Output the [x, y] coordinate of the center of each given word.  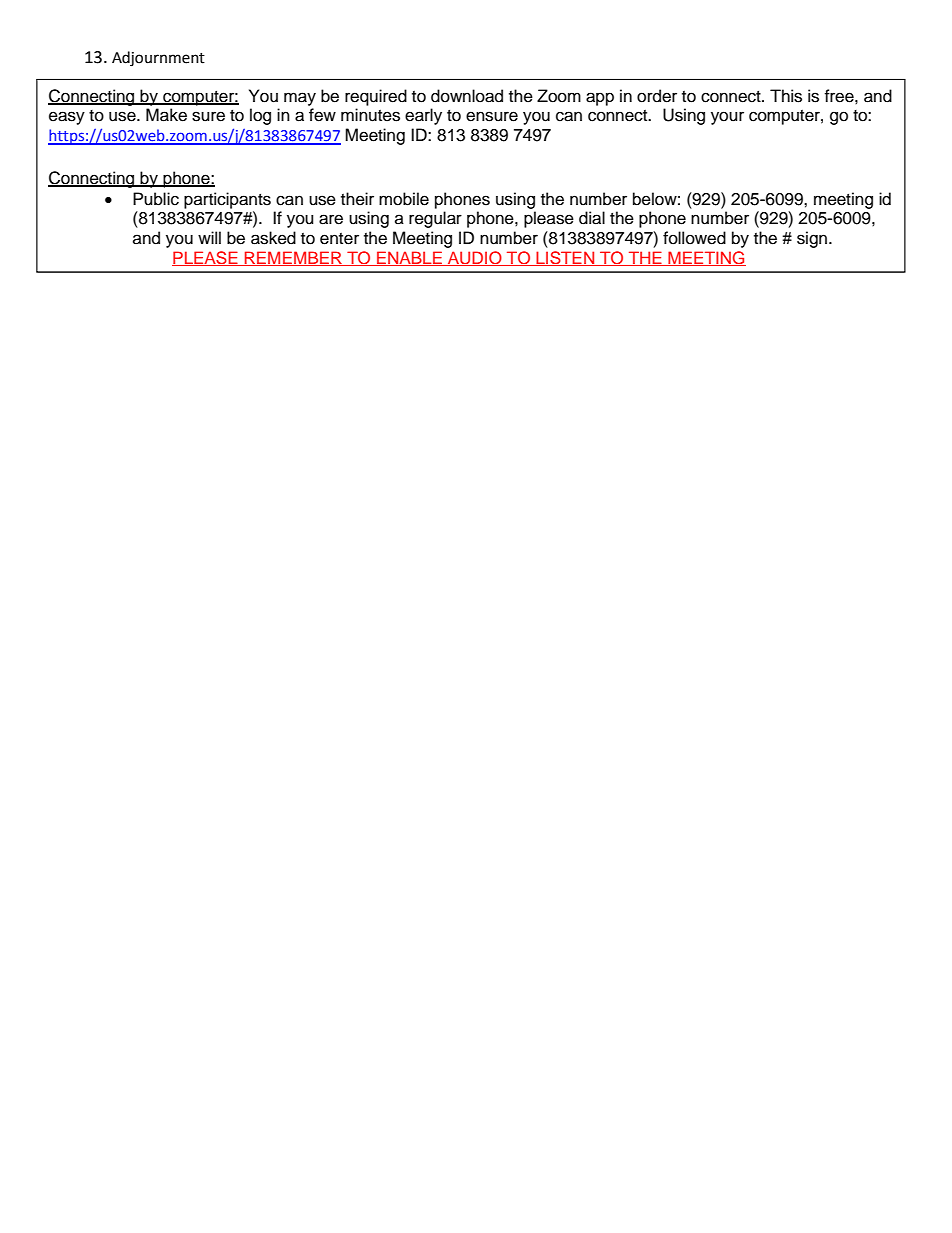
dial [592, 218]
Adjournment [158, 59]
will [209, 237]
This [786, 96]
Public [156, 199]
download [467, 96]
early [423, 116]
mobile [404, 199]
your [727, 118]
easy [67, 118]
